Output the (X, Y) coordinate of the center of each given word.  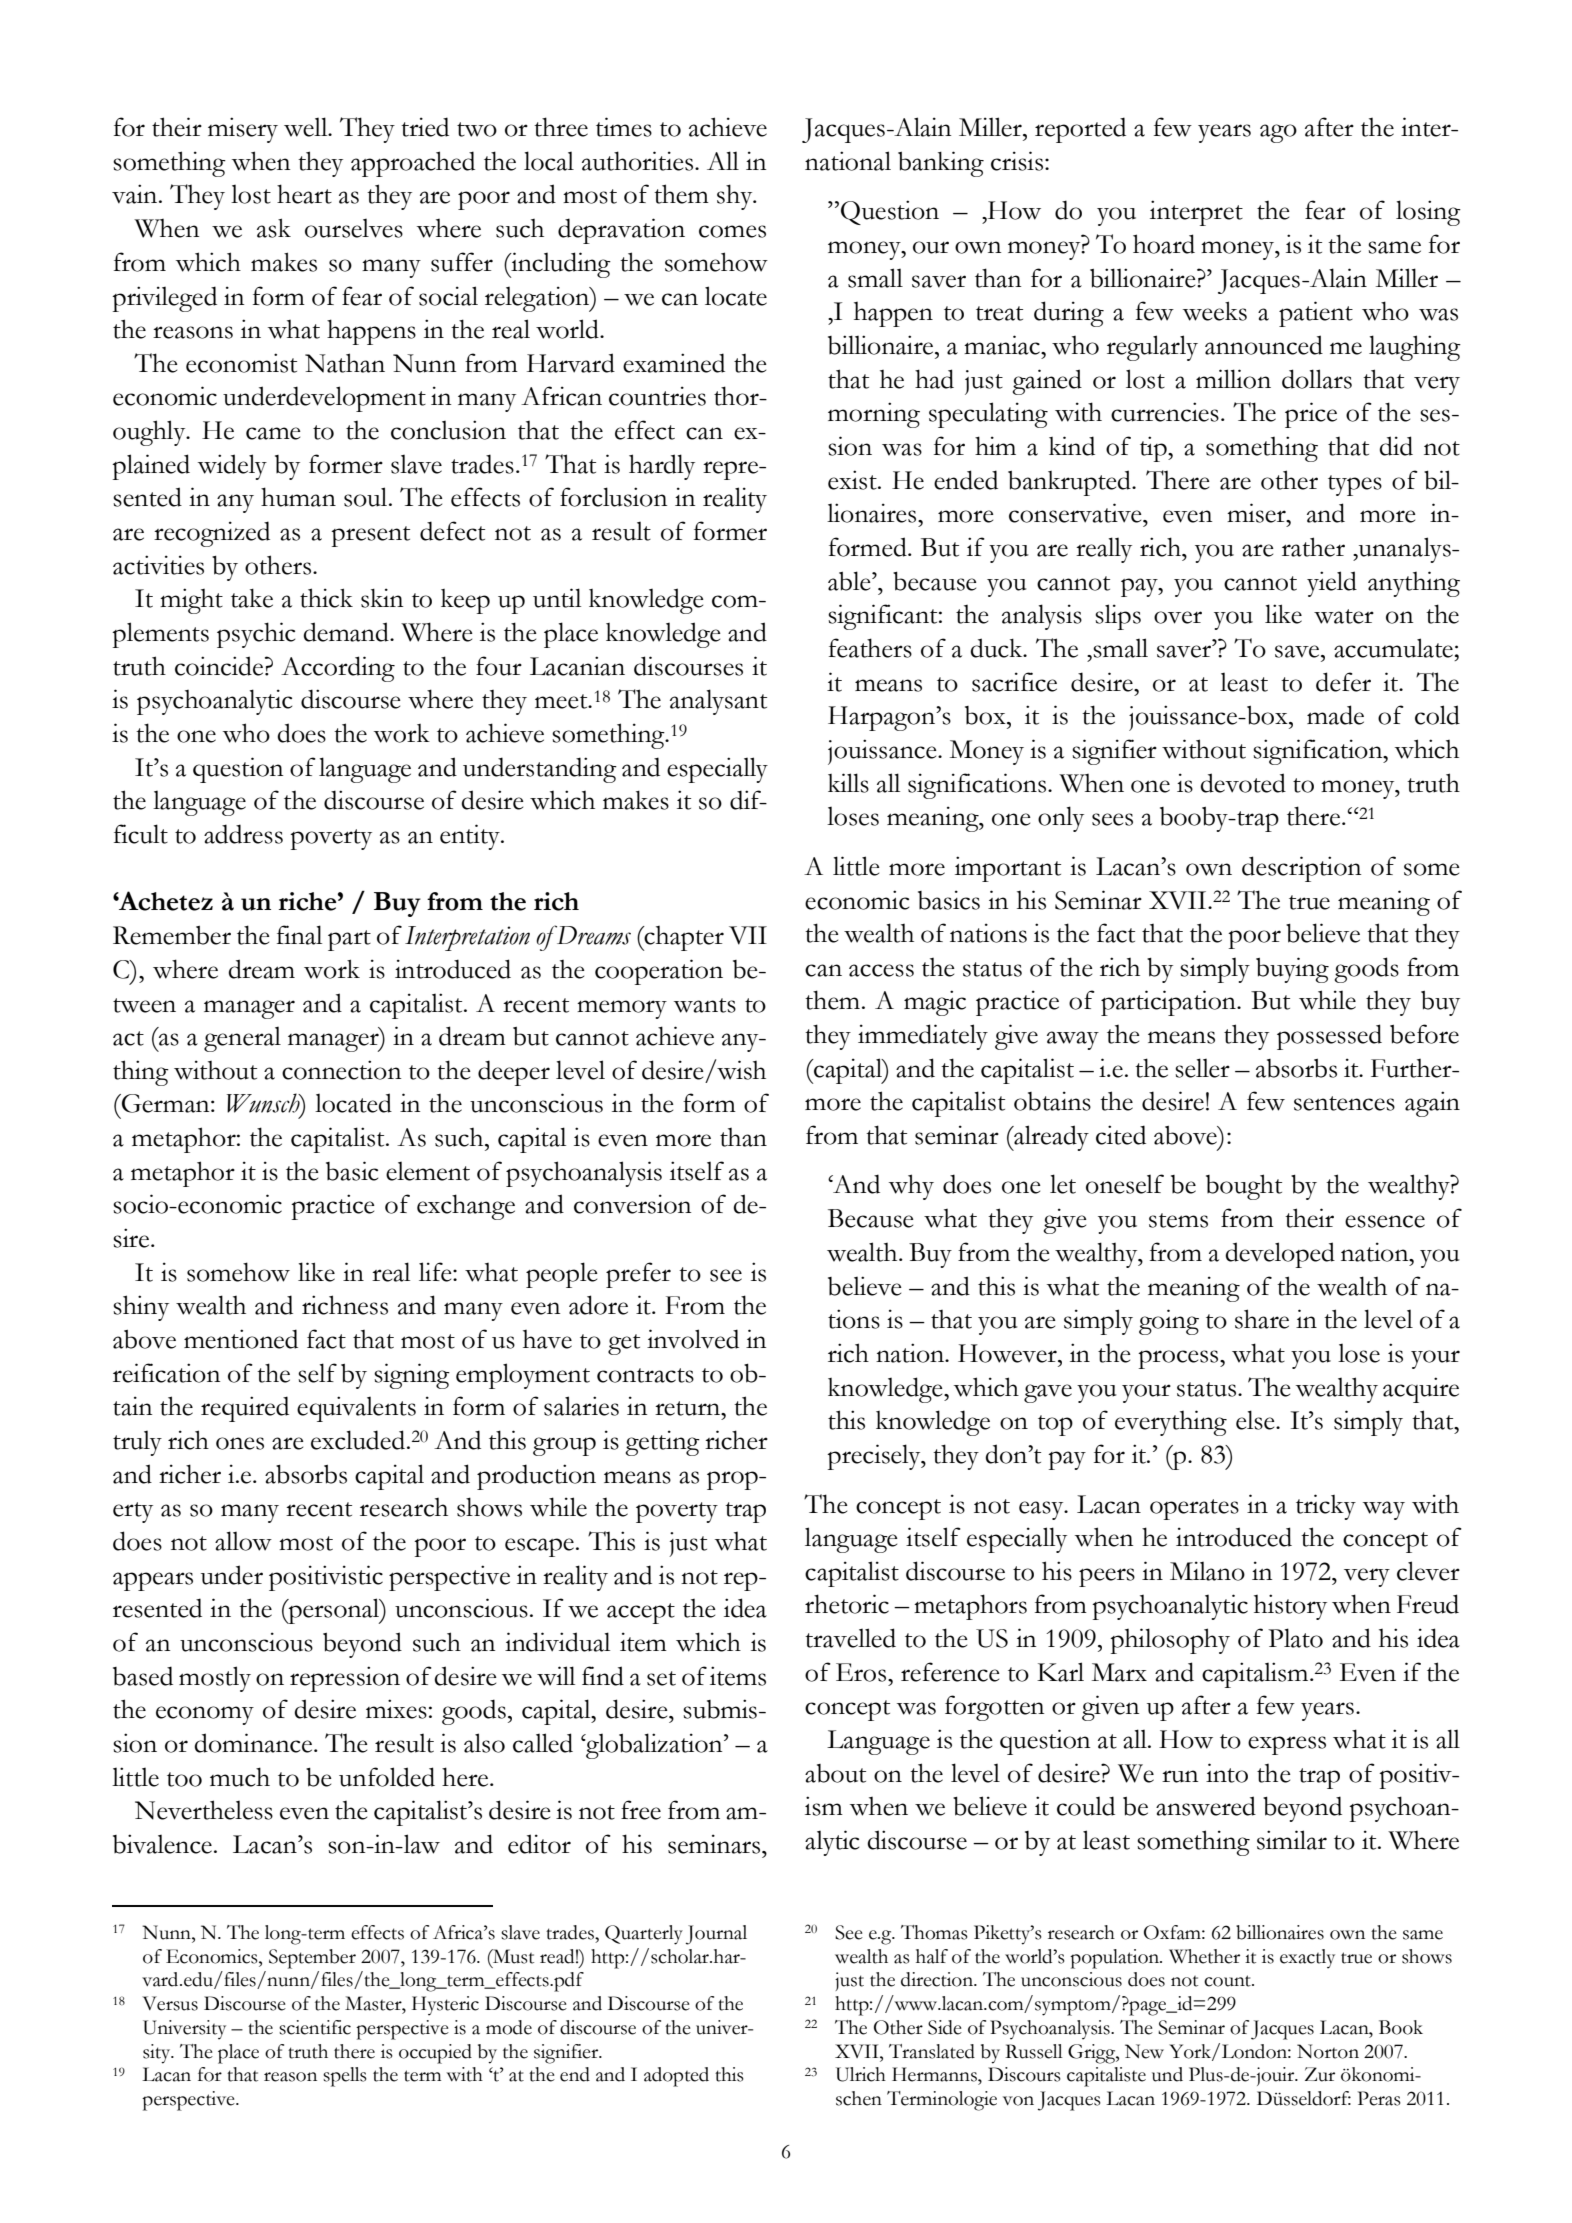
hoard (1164, 244)
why (911, 1187)
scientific (315, 2027)
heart (304, 194)
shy (736, 197)
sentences (1344, 1103)
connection (341, 1070)
